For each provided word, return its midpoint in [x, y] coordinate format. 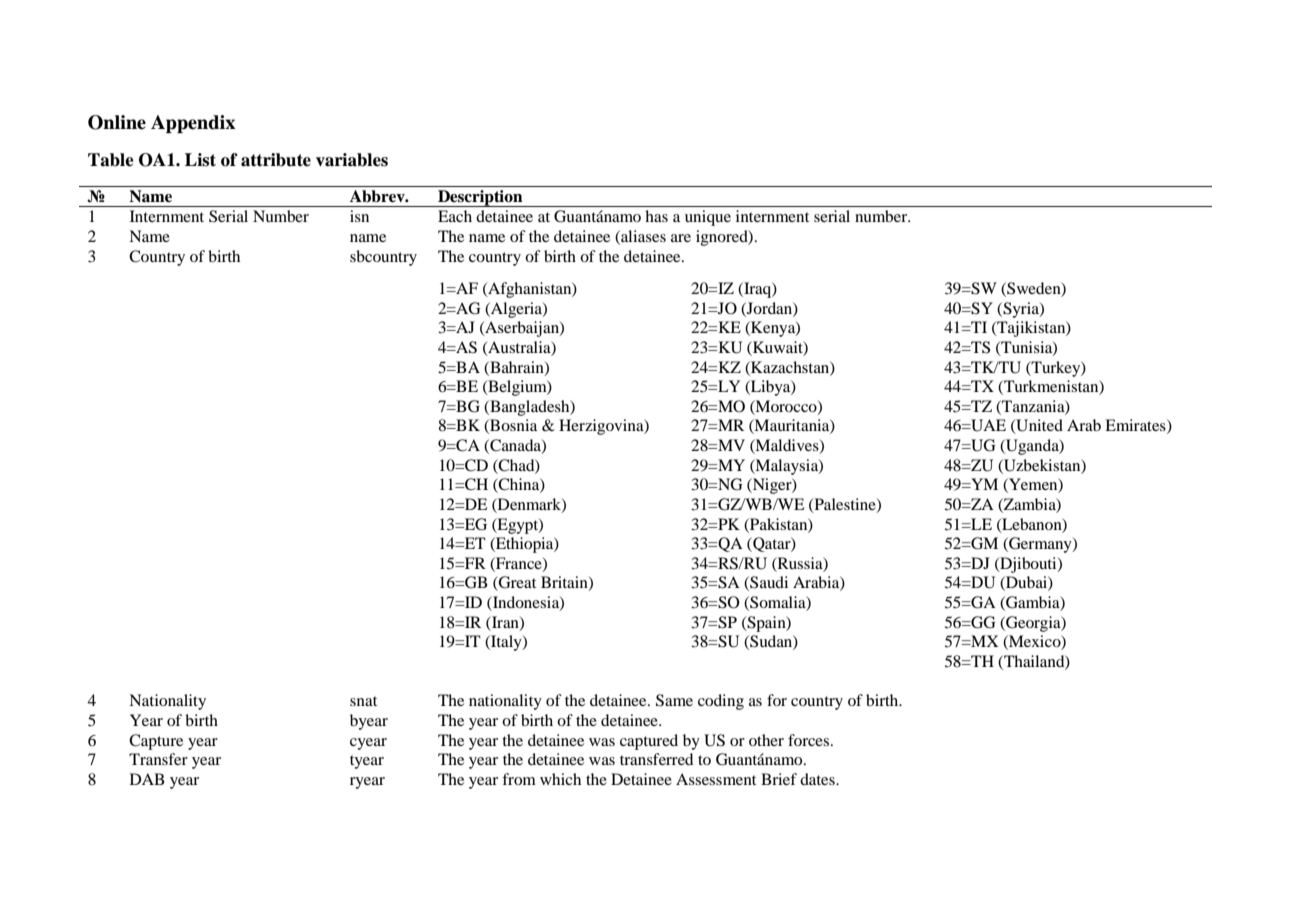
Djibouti [1028, 565]
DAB [147, 779]
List [200, 160]
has [656, 216]
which [560, 779]
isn [359, 216]
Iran [505, 623]
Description [480, 198]
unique [708, 218]
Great [516, 583]
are [681, 238]
